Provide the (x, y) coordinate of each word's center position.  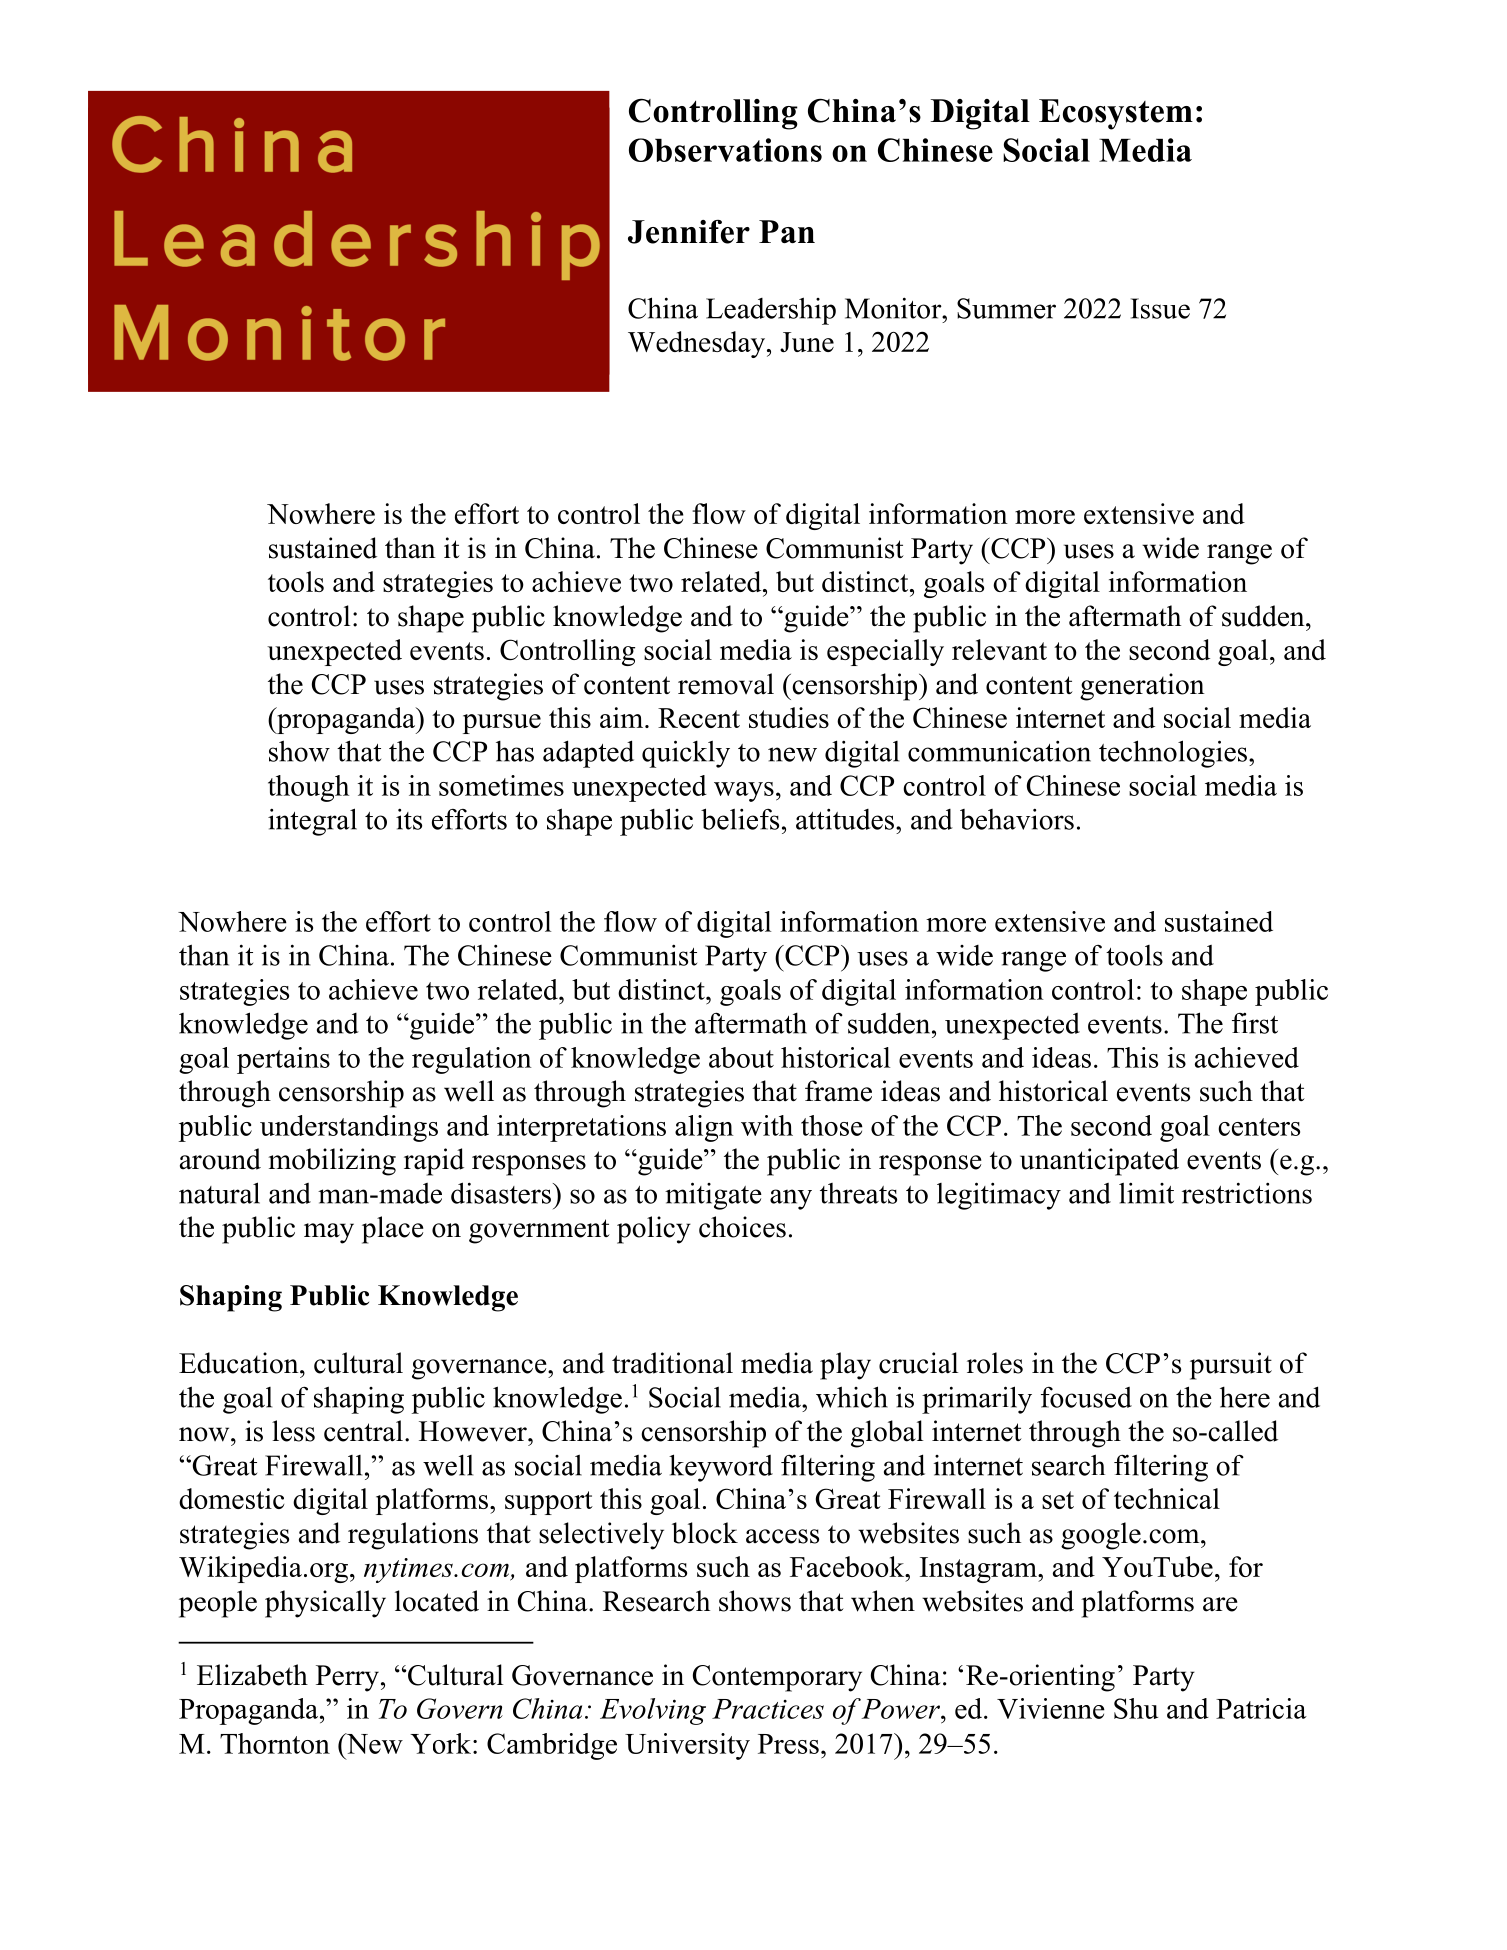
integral (312, 822)
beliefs (740, 819)
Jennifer (689, 232)
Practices (768, 1709)
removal (726, 684)
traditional (672, 1363)
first (1255, 1023)
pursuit (1231, 1366)
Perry (347, 1678)
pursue (502, 724)
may (329, 1233)
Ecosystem (1116, 114)
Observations (725, 150)
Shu (1136, 1708)
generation (1142, 687)
